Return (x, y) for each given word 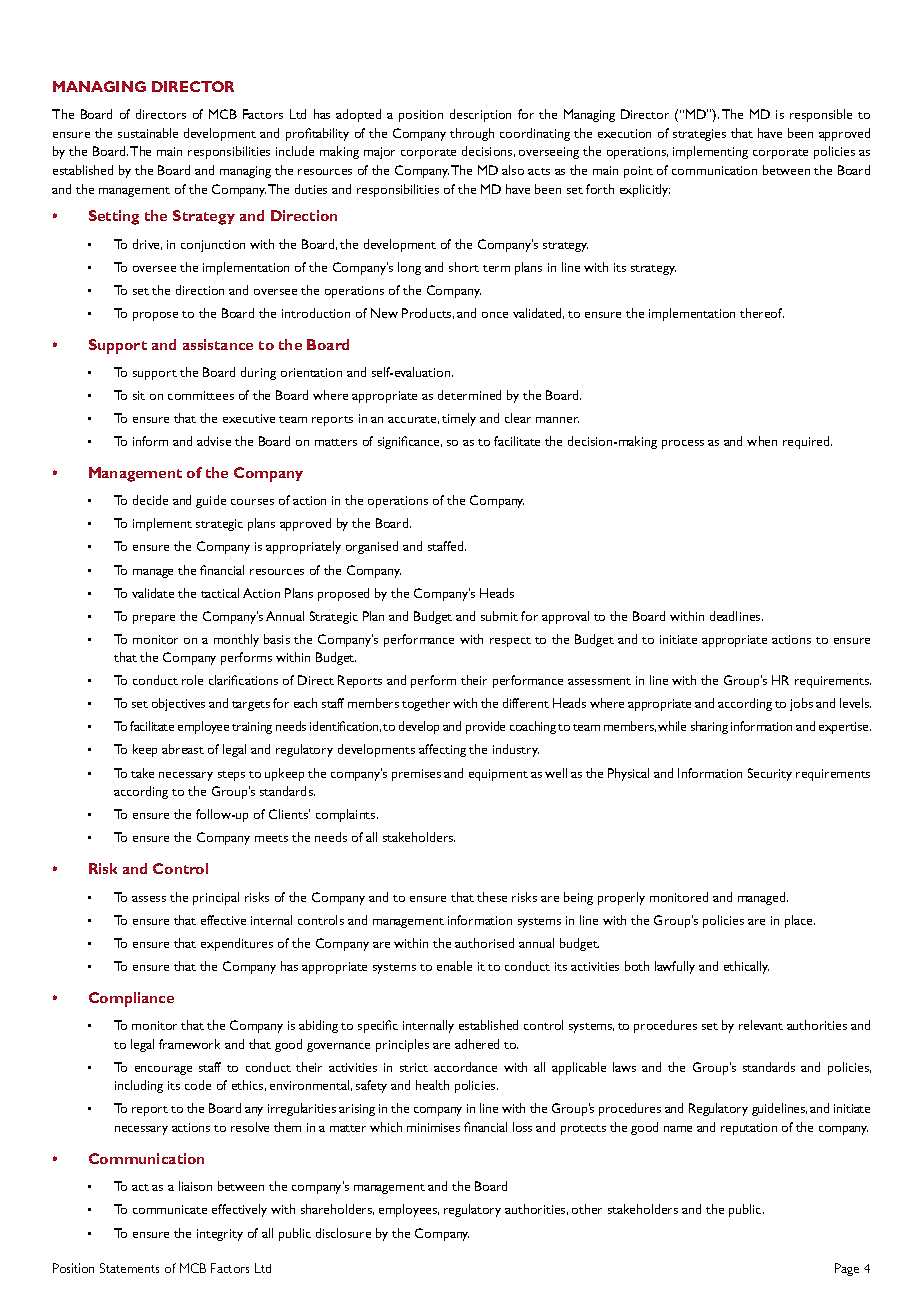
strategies (699, 135)
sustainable (148, 133)
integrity (220, 1235)
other (587, 1209)
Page (847, 1269)
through (472, 134)
